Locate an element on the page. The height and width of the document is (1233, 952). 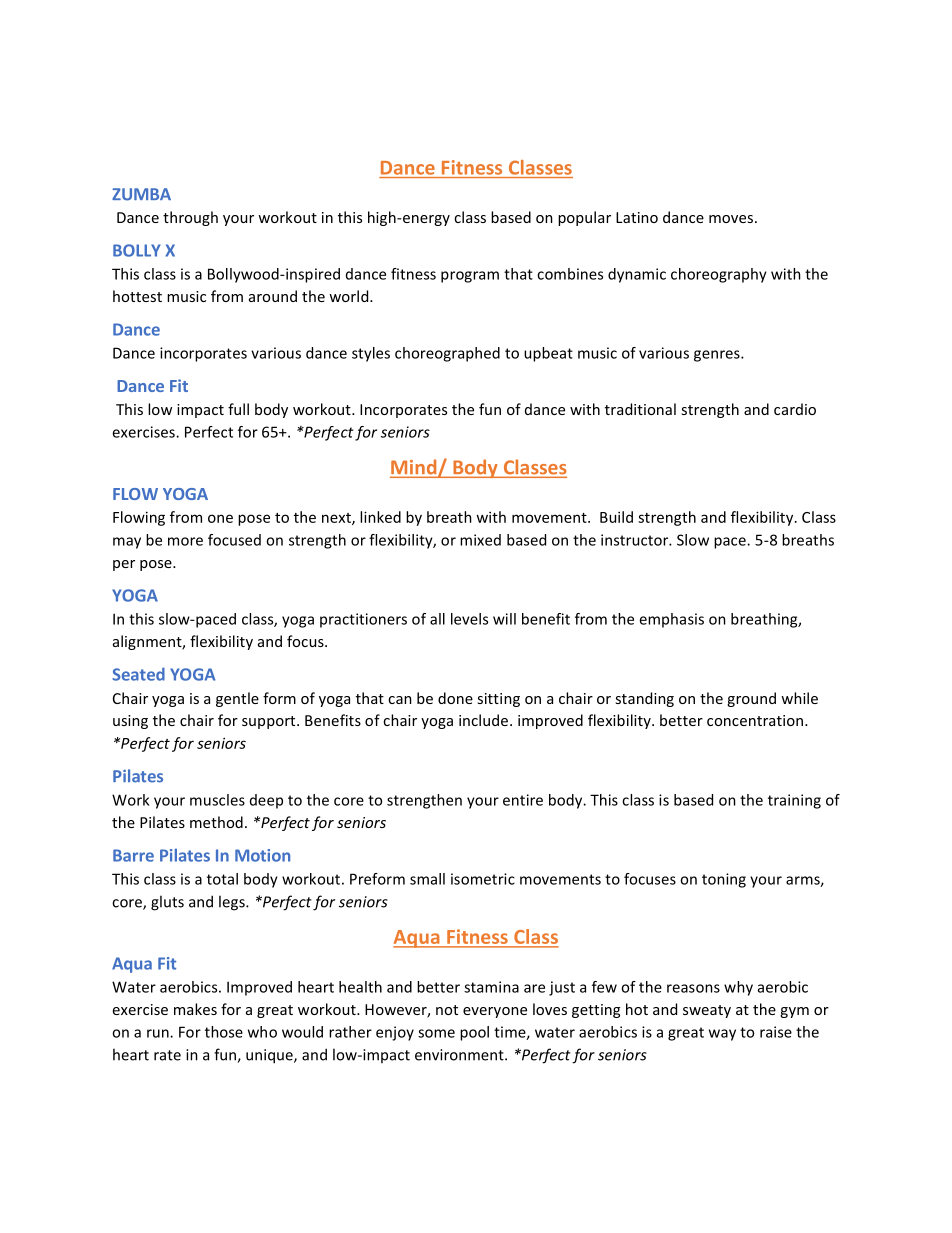
mixed is located at coordinates (480, 540).
